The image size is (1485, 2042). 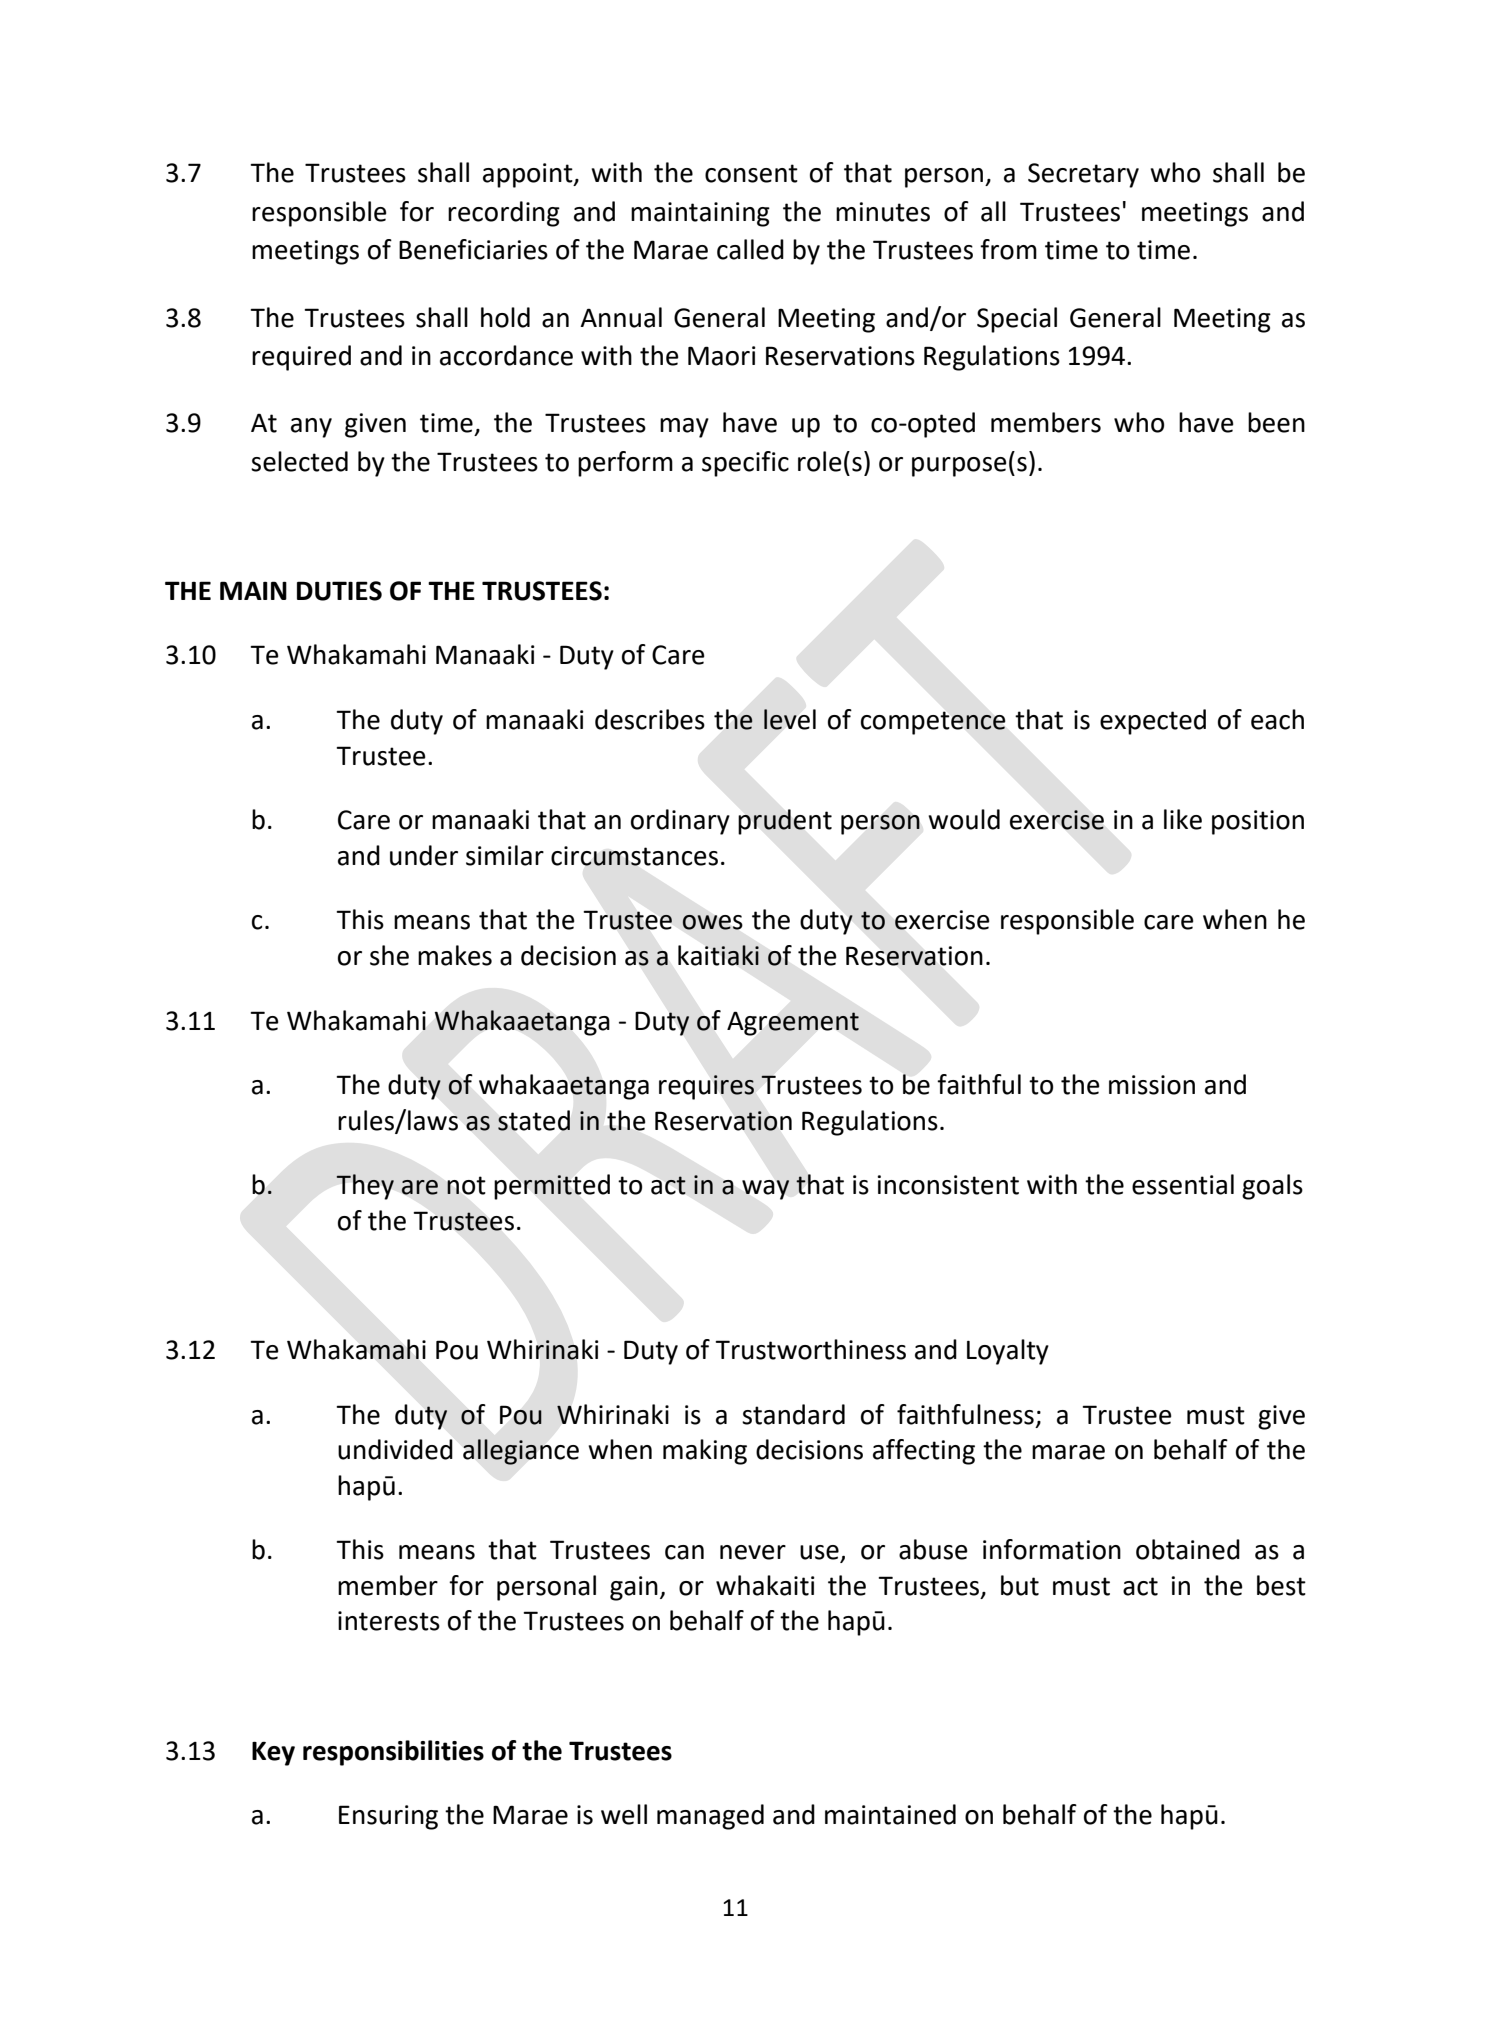 What do you see at coordinates (750, 249) in the screenshot?
I see `called` at bounding box center [750, 249].
